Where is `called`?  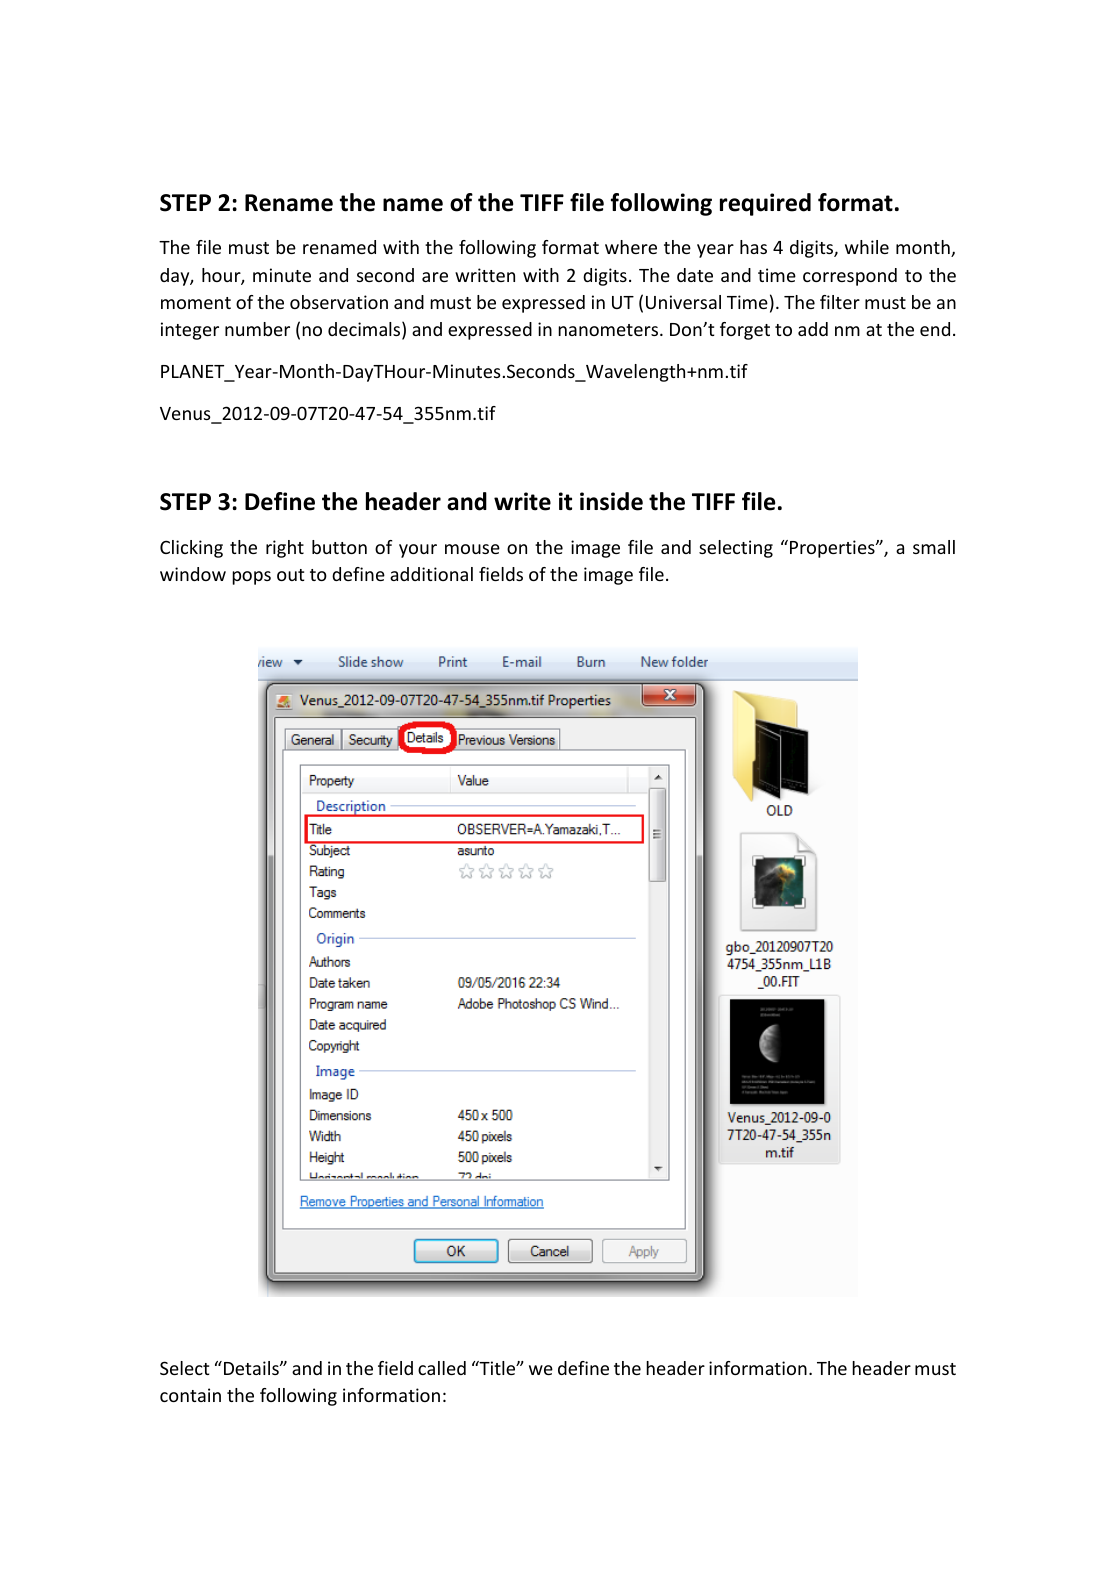 called is located at coordinates (442, 1368).
